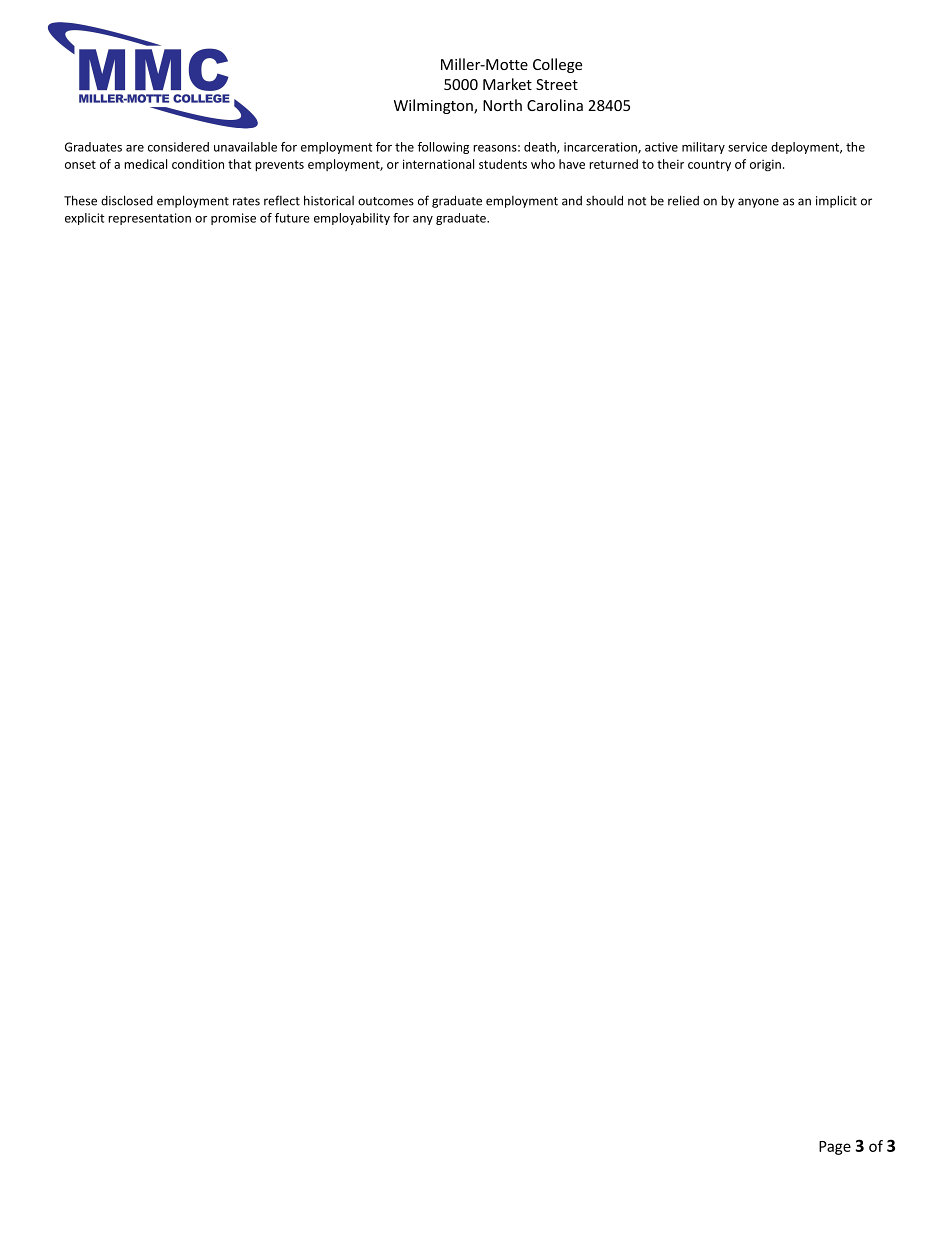  I want to click on not, so click(637, 201).
